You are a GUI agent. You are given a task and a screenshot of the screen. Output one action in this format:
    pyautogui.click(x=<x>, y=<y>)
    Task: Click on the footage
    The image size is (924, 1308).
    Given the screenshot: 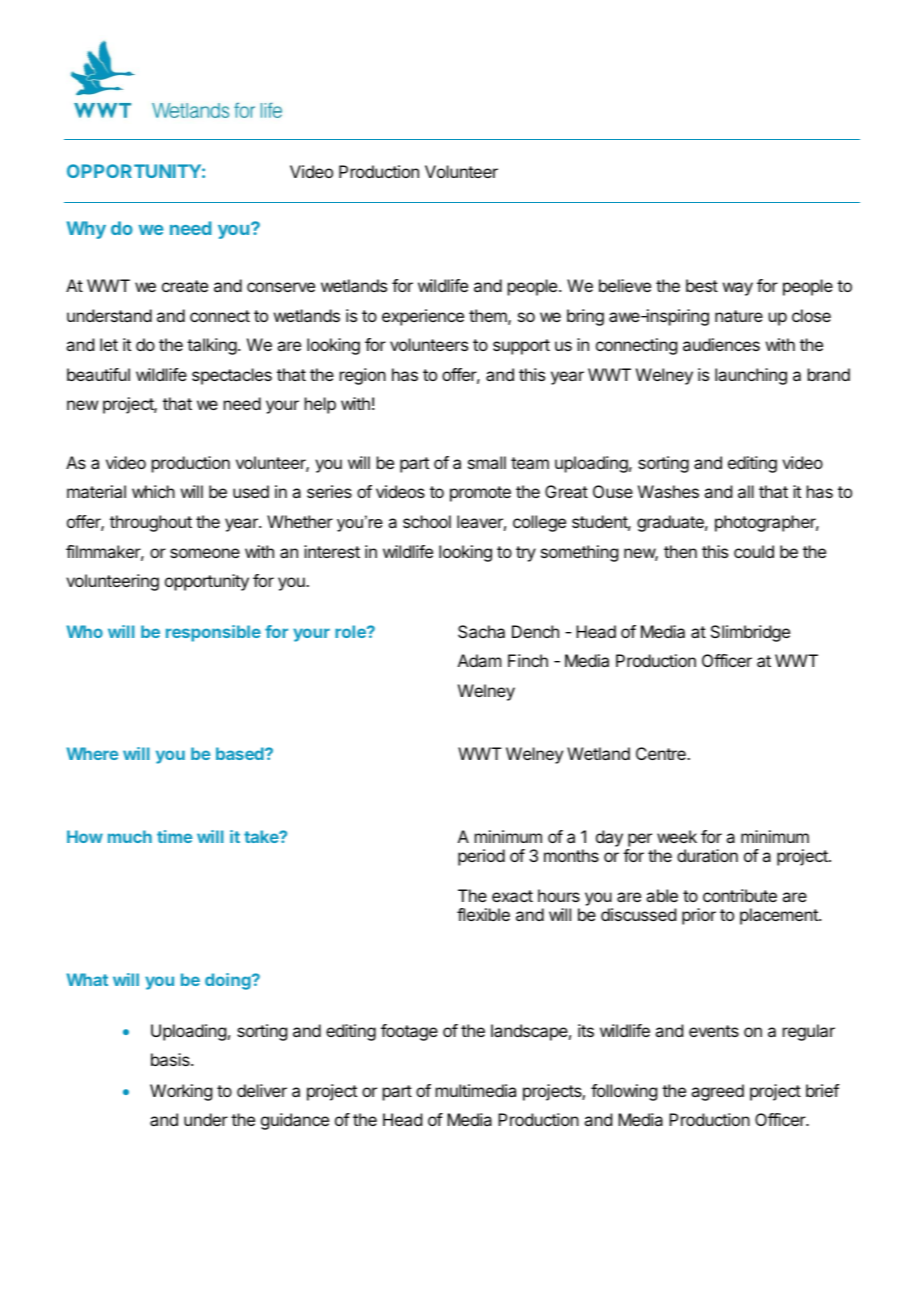 What is the action you would take?
    pyautogui.click(x=409, y=1032)
